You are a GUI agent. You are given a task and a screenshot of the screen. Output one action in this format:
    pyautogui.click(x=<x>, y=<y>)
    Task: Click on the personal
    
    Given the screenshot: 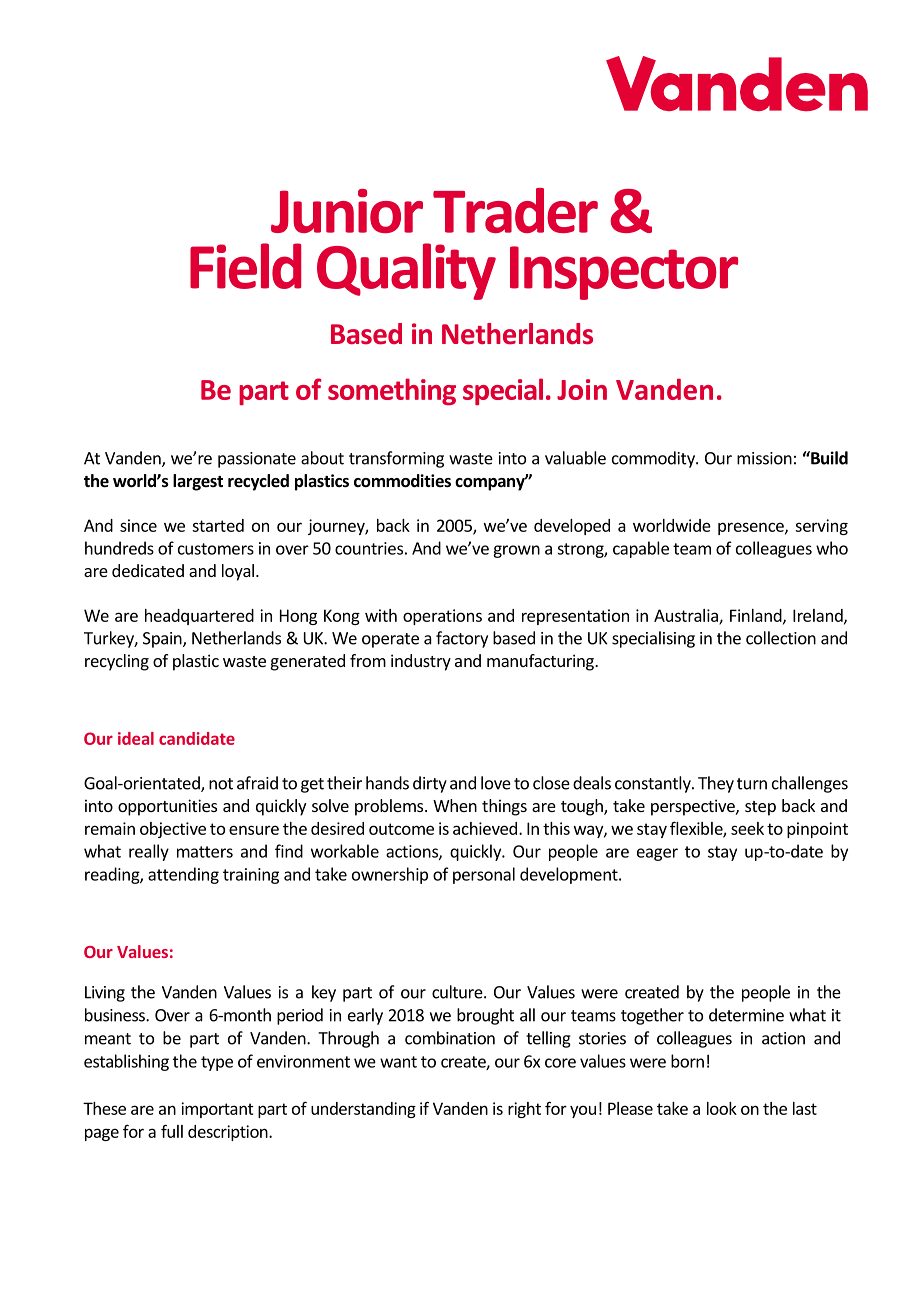 What is the action you would take?
    pyautogui.click(x=484, y=875)
